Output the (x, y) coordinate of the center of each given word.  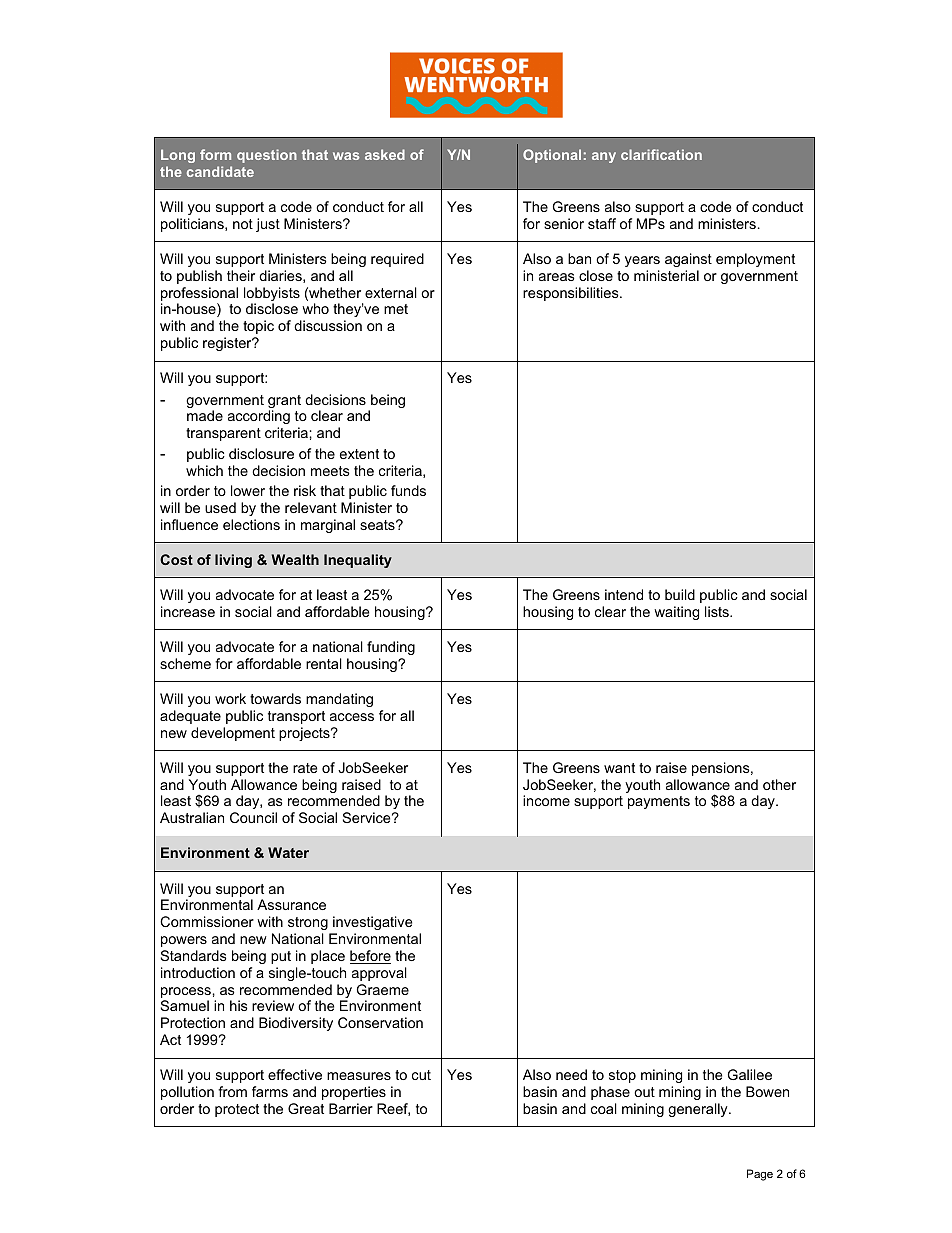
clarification (661, 154)
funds (408, 490)
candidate (220, 171)
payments (659, 802)
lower (248, 490)
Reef (393, 1109)
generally (699, 1110)
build (680, 594)
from (232, 1091)
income (546, 800)
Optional (552, 156)
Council (253, 817)
